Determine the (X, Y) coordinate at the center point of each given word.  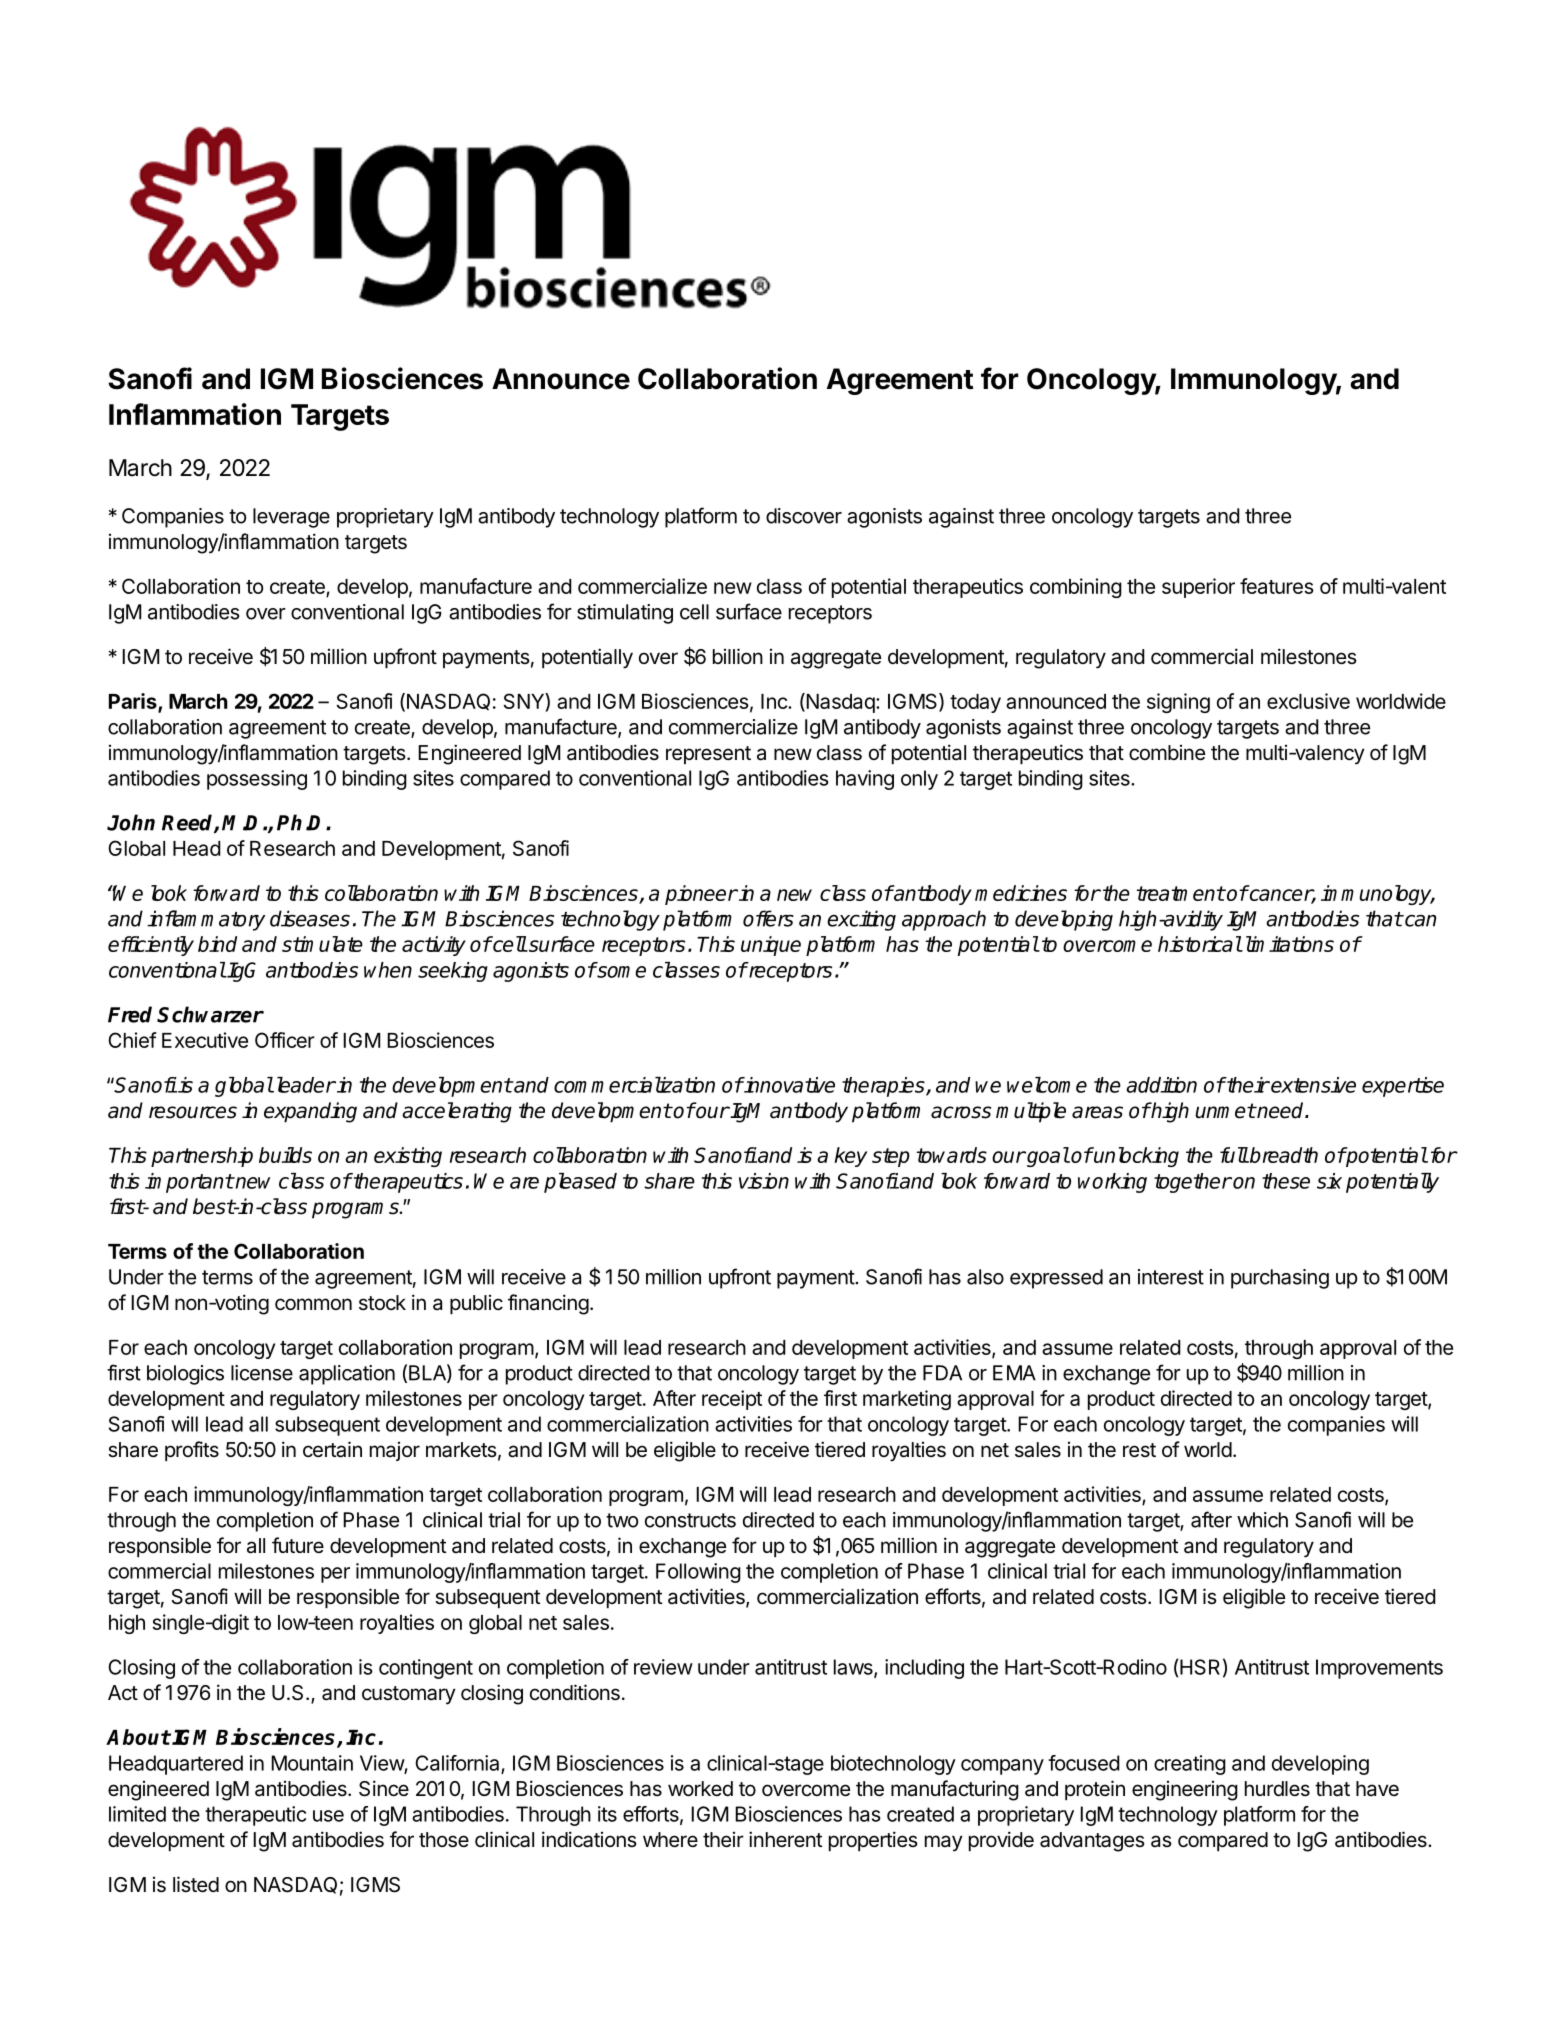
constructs (690, 1520)
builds (285, 1155)
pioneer (701, 895)
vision (764, 1181)
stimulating (625, 614)
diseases (310, 918)
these (1286, 1181)
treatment (1180, 893)
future (298, 1545)
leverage (291, 518)
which (1262, 1520)
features (1277, 586)
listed (196, 1884)
